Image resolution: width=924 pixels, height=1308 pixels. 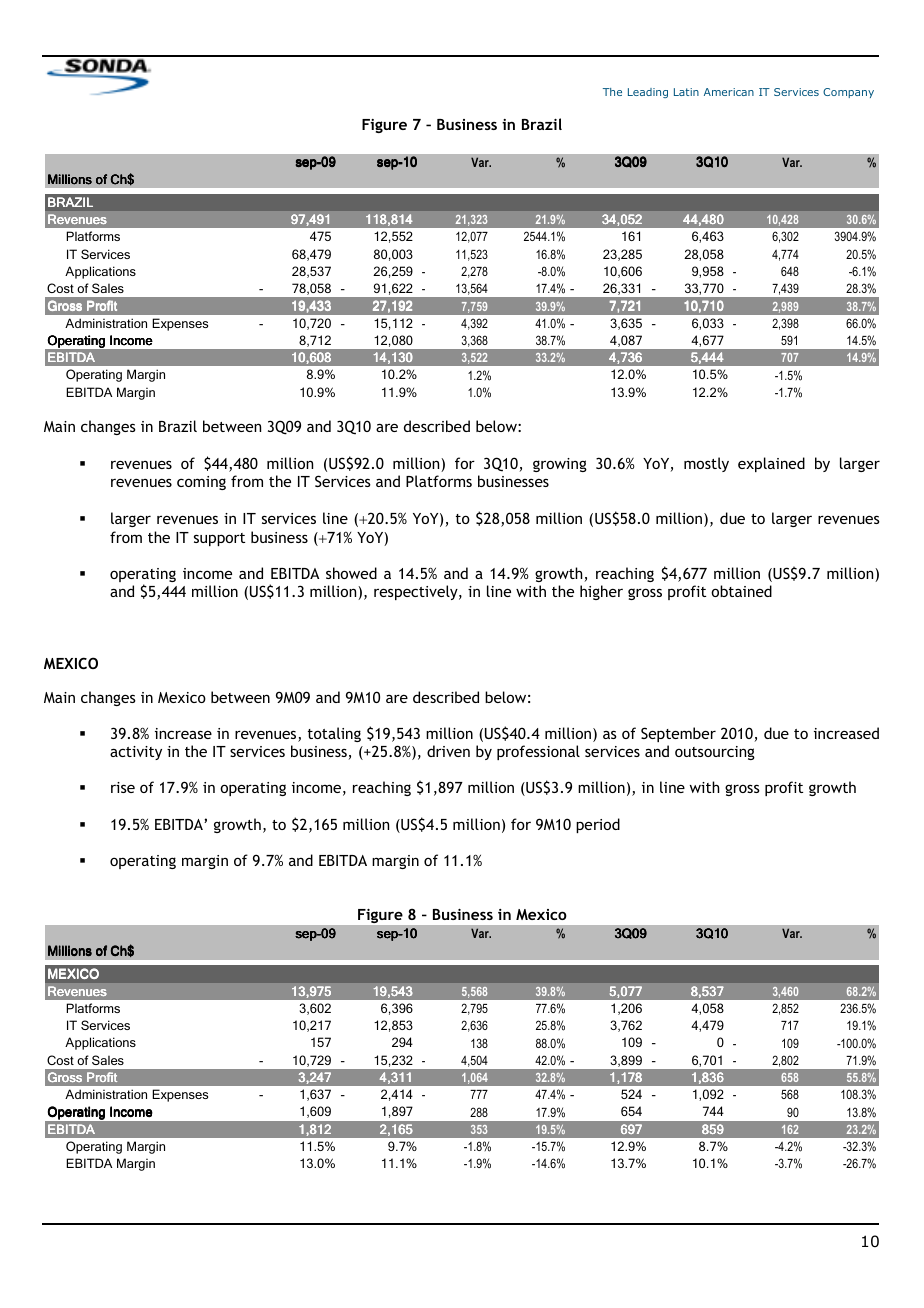 What do you see at coordinates (601, 592) in the document?
I see `higher` at bounding box center [601, 592].
